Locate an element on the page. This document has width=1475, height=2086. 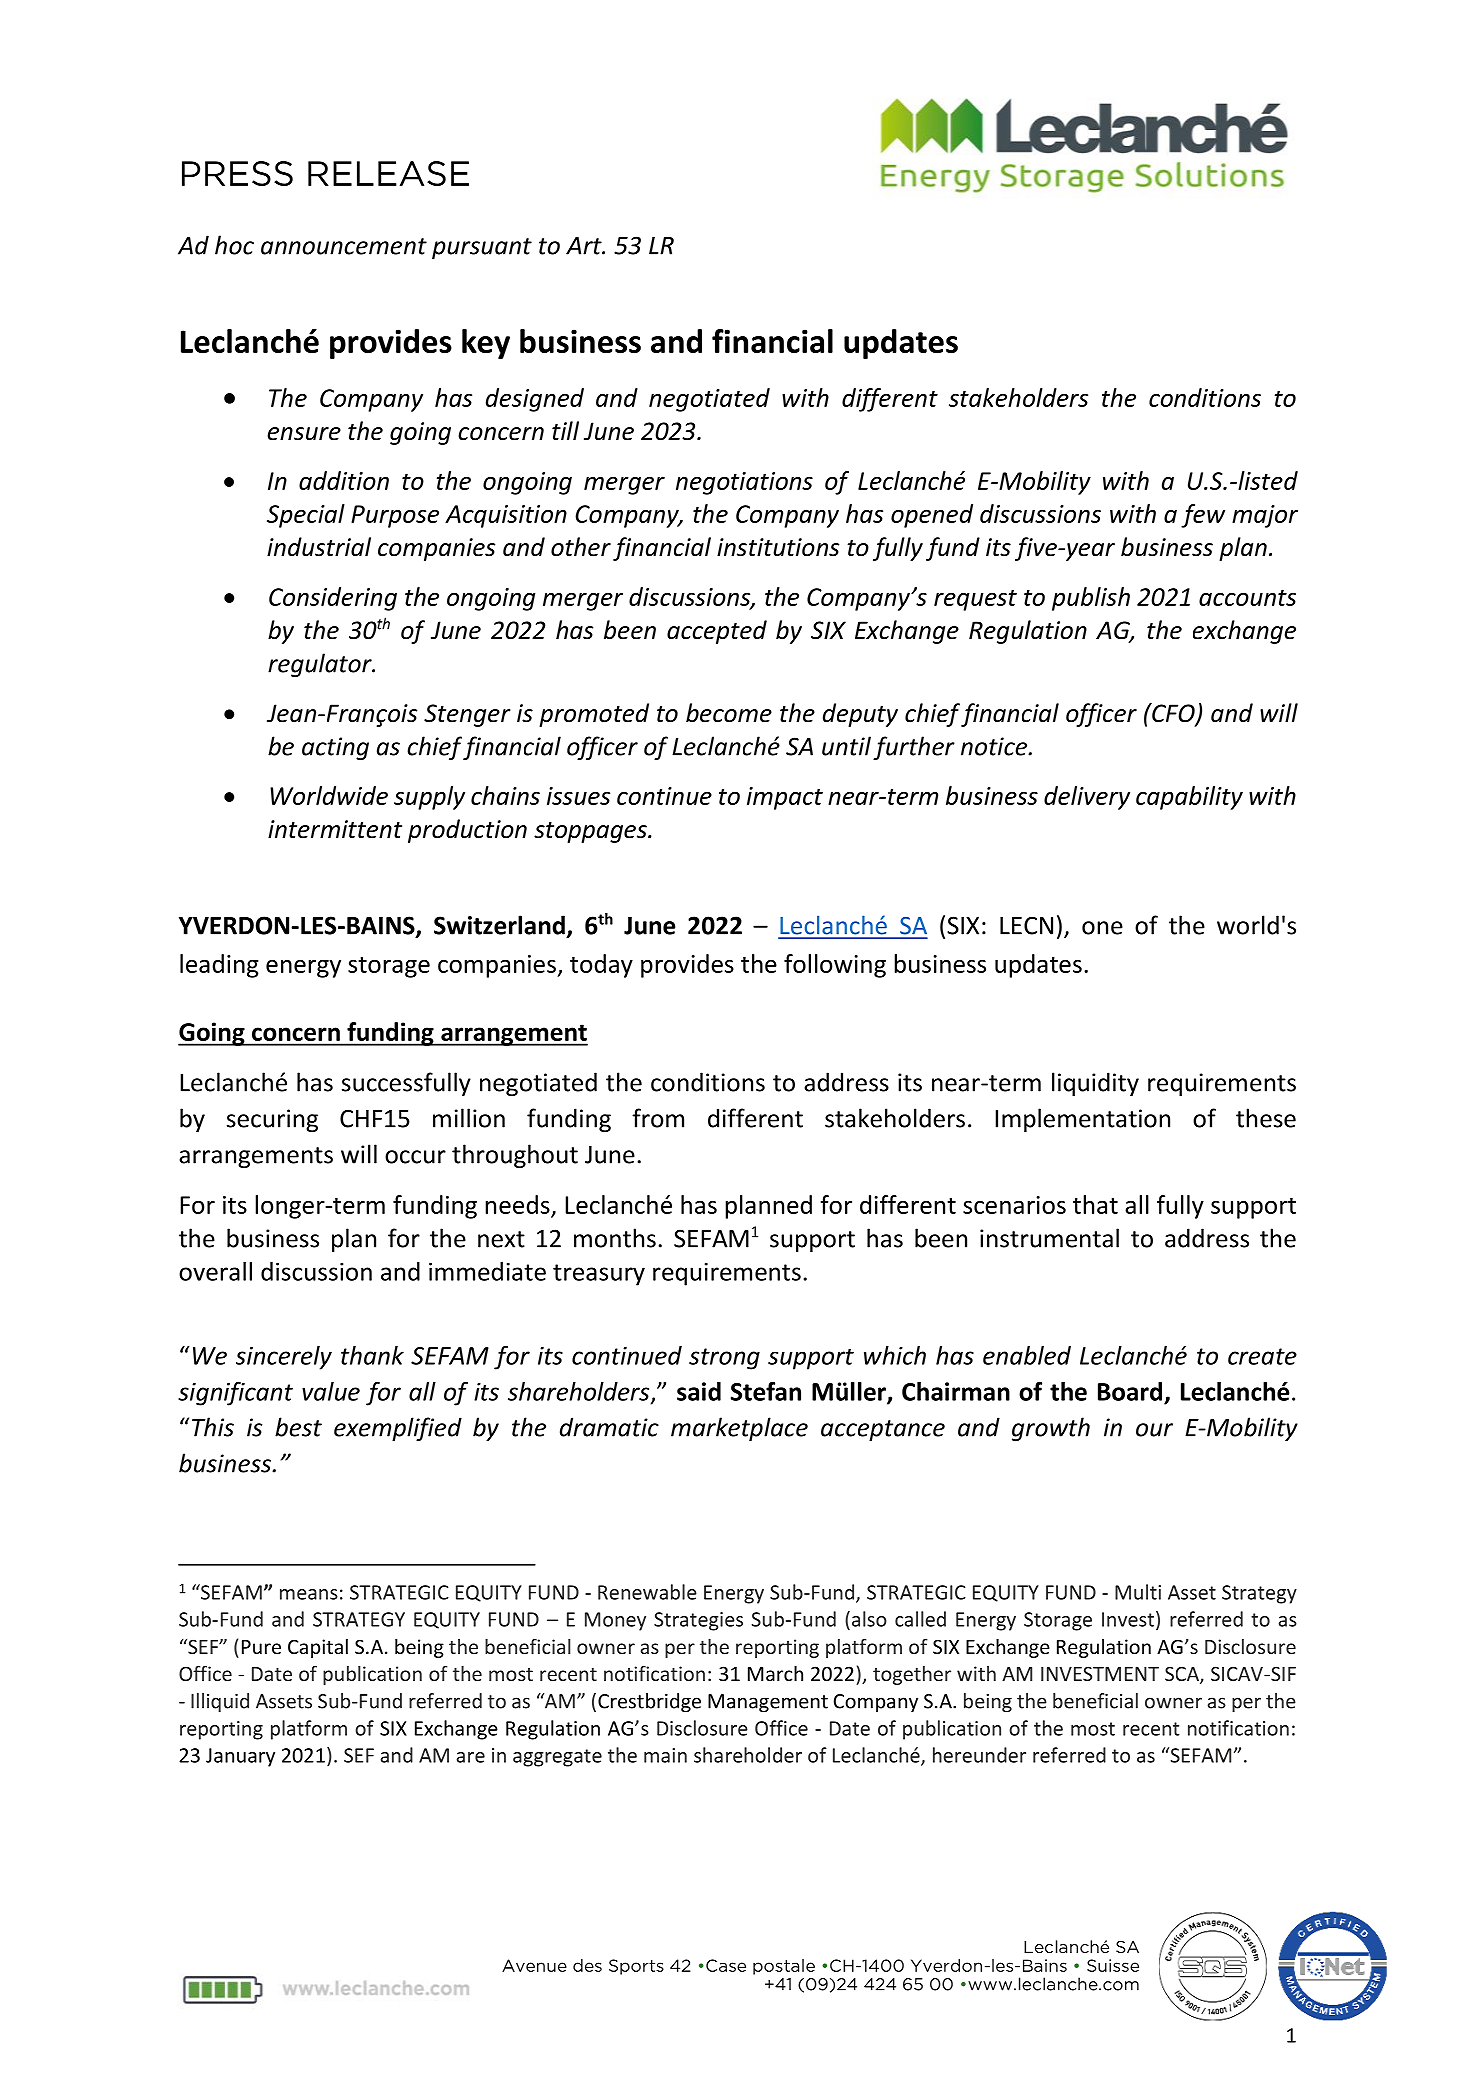
impact is located at coordinates (785, 798).
